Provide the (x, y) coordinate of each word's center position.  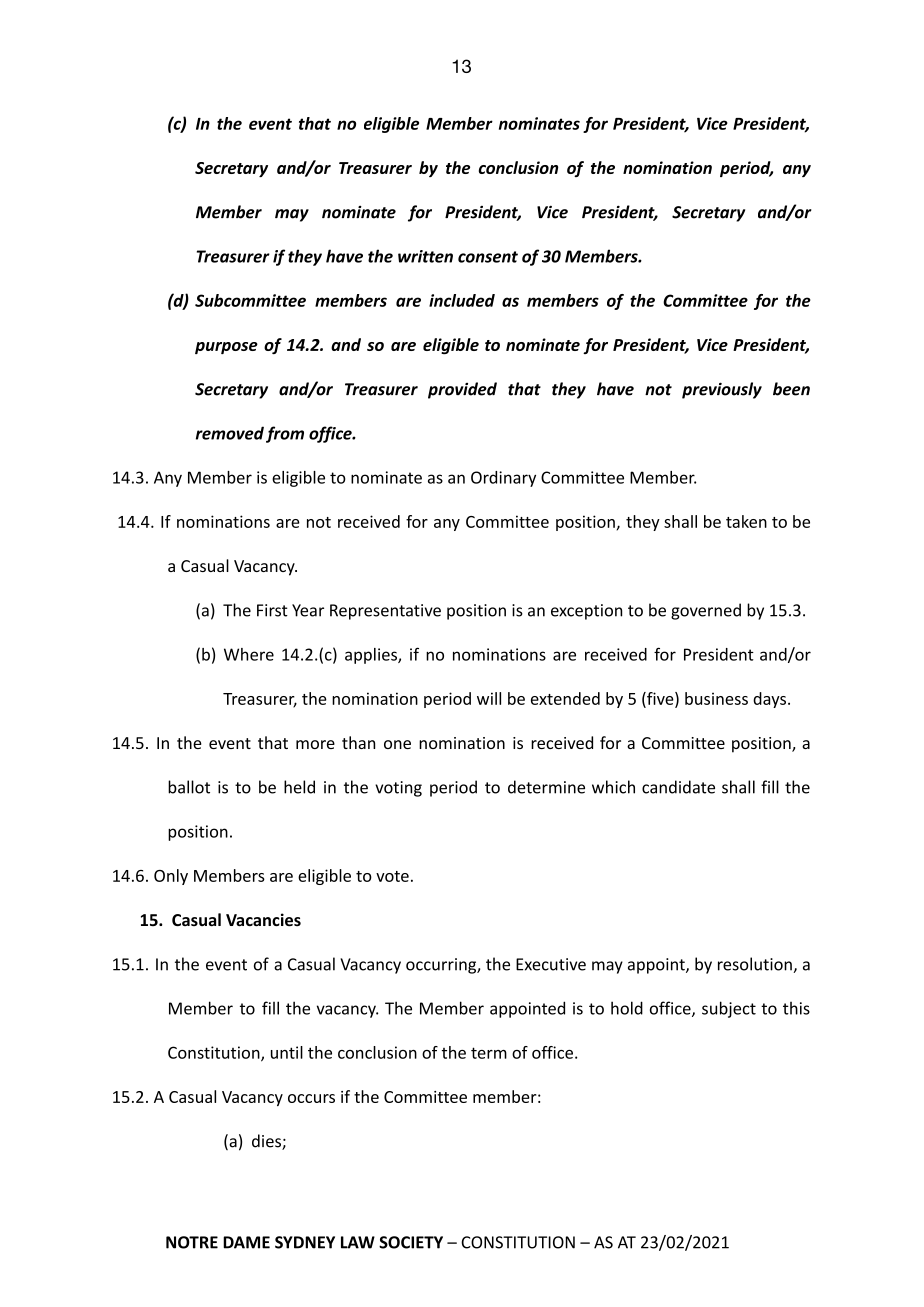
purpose (226, 348)
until (287, 1052)
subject (729, 1009)
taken (746, 521)
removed (230, 433)
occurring (442, 966)
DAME (246, 1242)
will (489, 698)
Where (249, 654)
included (462, 300)
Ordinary (503, 479)
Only (171, 877)
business (716, 698)
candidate (678, 787)
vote (392, 876)
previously (722, 390)
